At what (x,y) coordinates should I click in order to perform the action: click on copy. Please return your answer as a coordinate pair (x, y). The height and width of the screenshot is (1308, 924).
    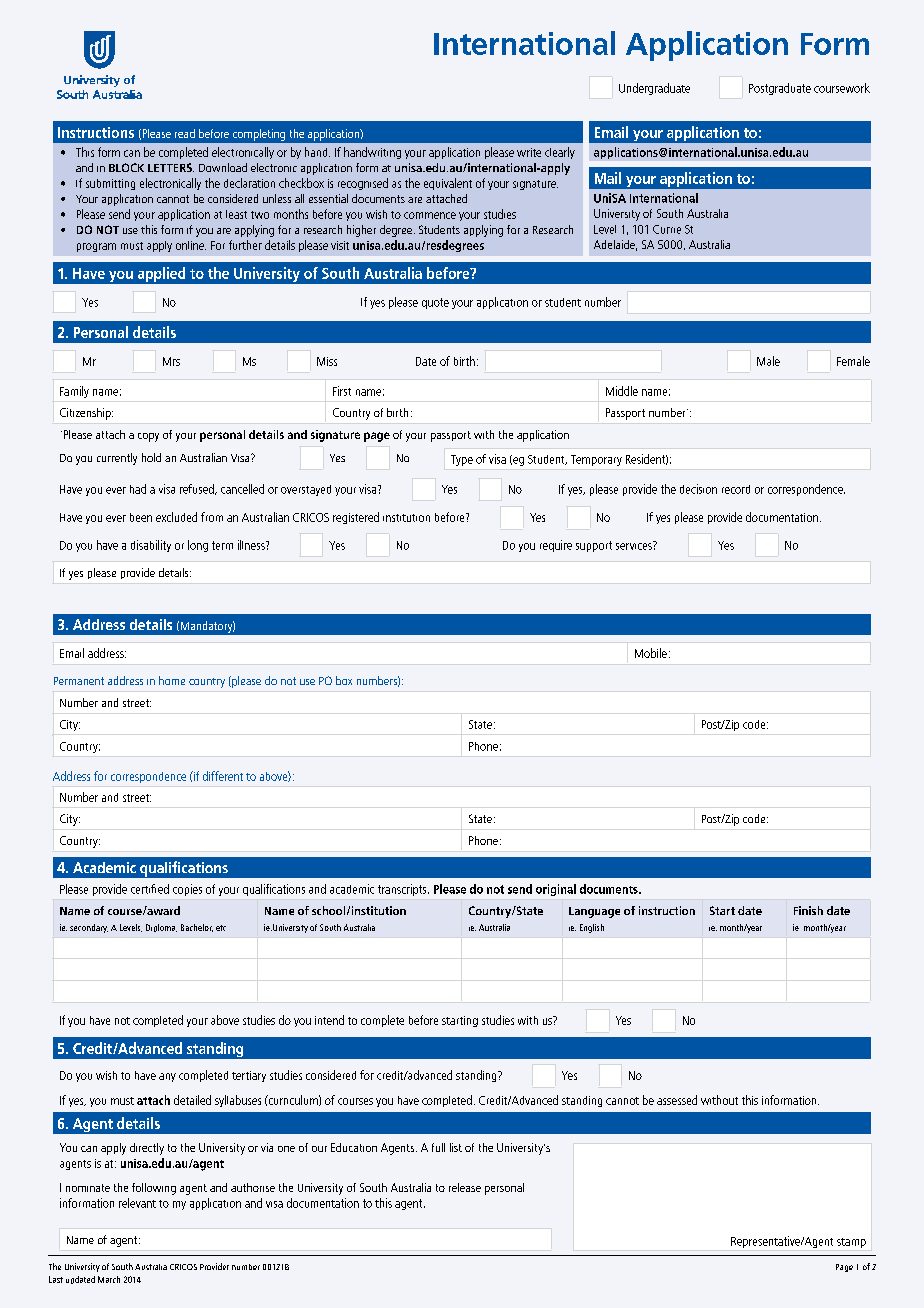
    Looking at the image, I should click on (148, 437).
